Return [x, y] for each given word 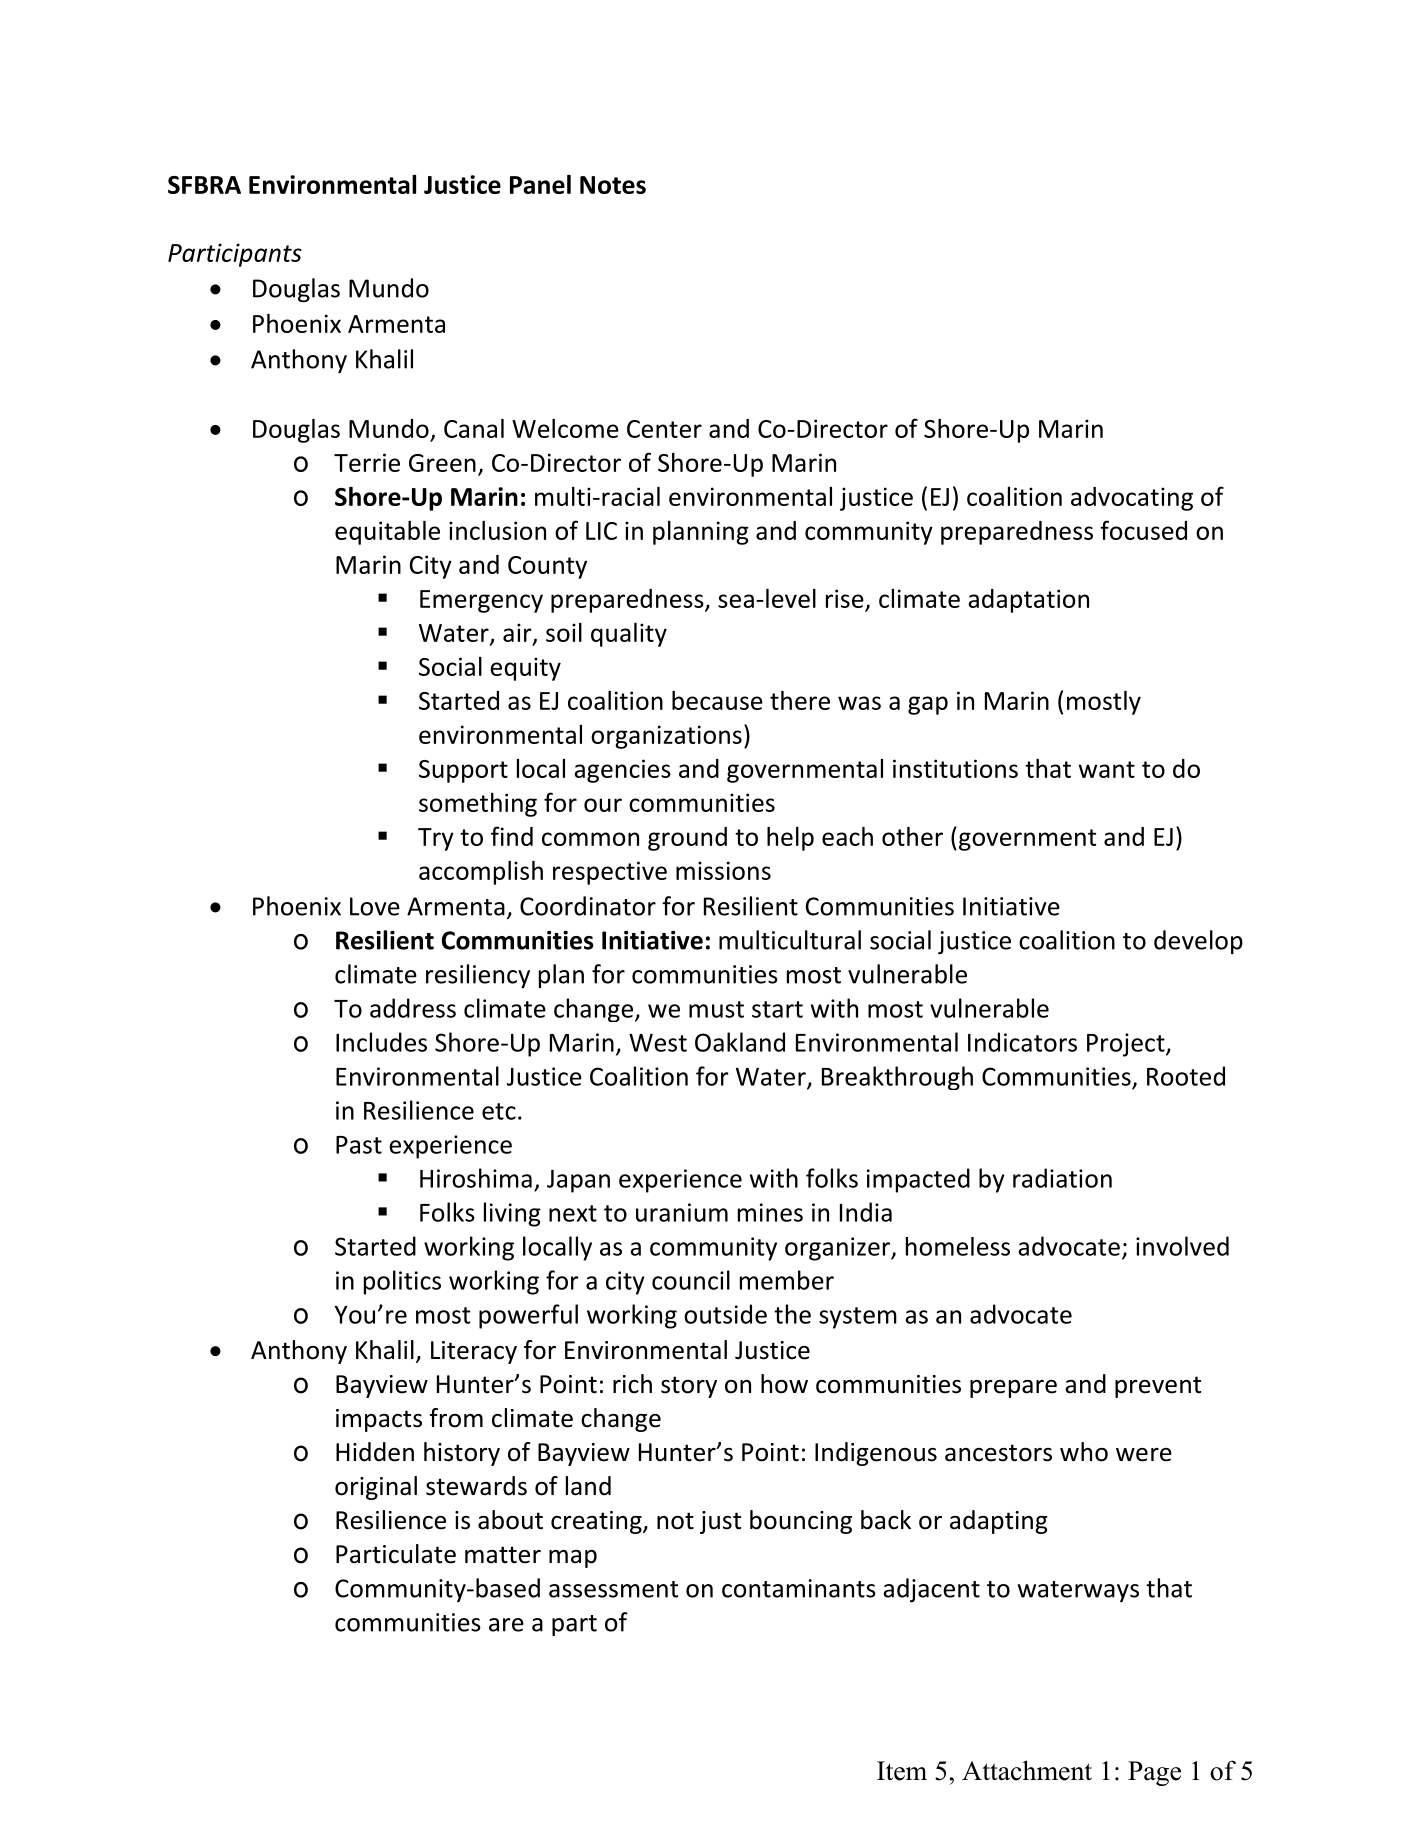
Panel [540, 184]
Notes [613, 185]
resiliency [478, 976]
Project [1127, 1045]
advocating [1132, 499]
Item [902, 1771]
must [716, 1009]
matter [503, 1555]
